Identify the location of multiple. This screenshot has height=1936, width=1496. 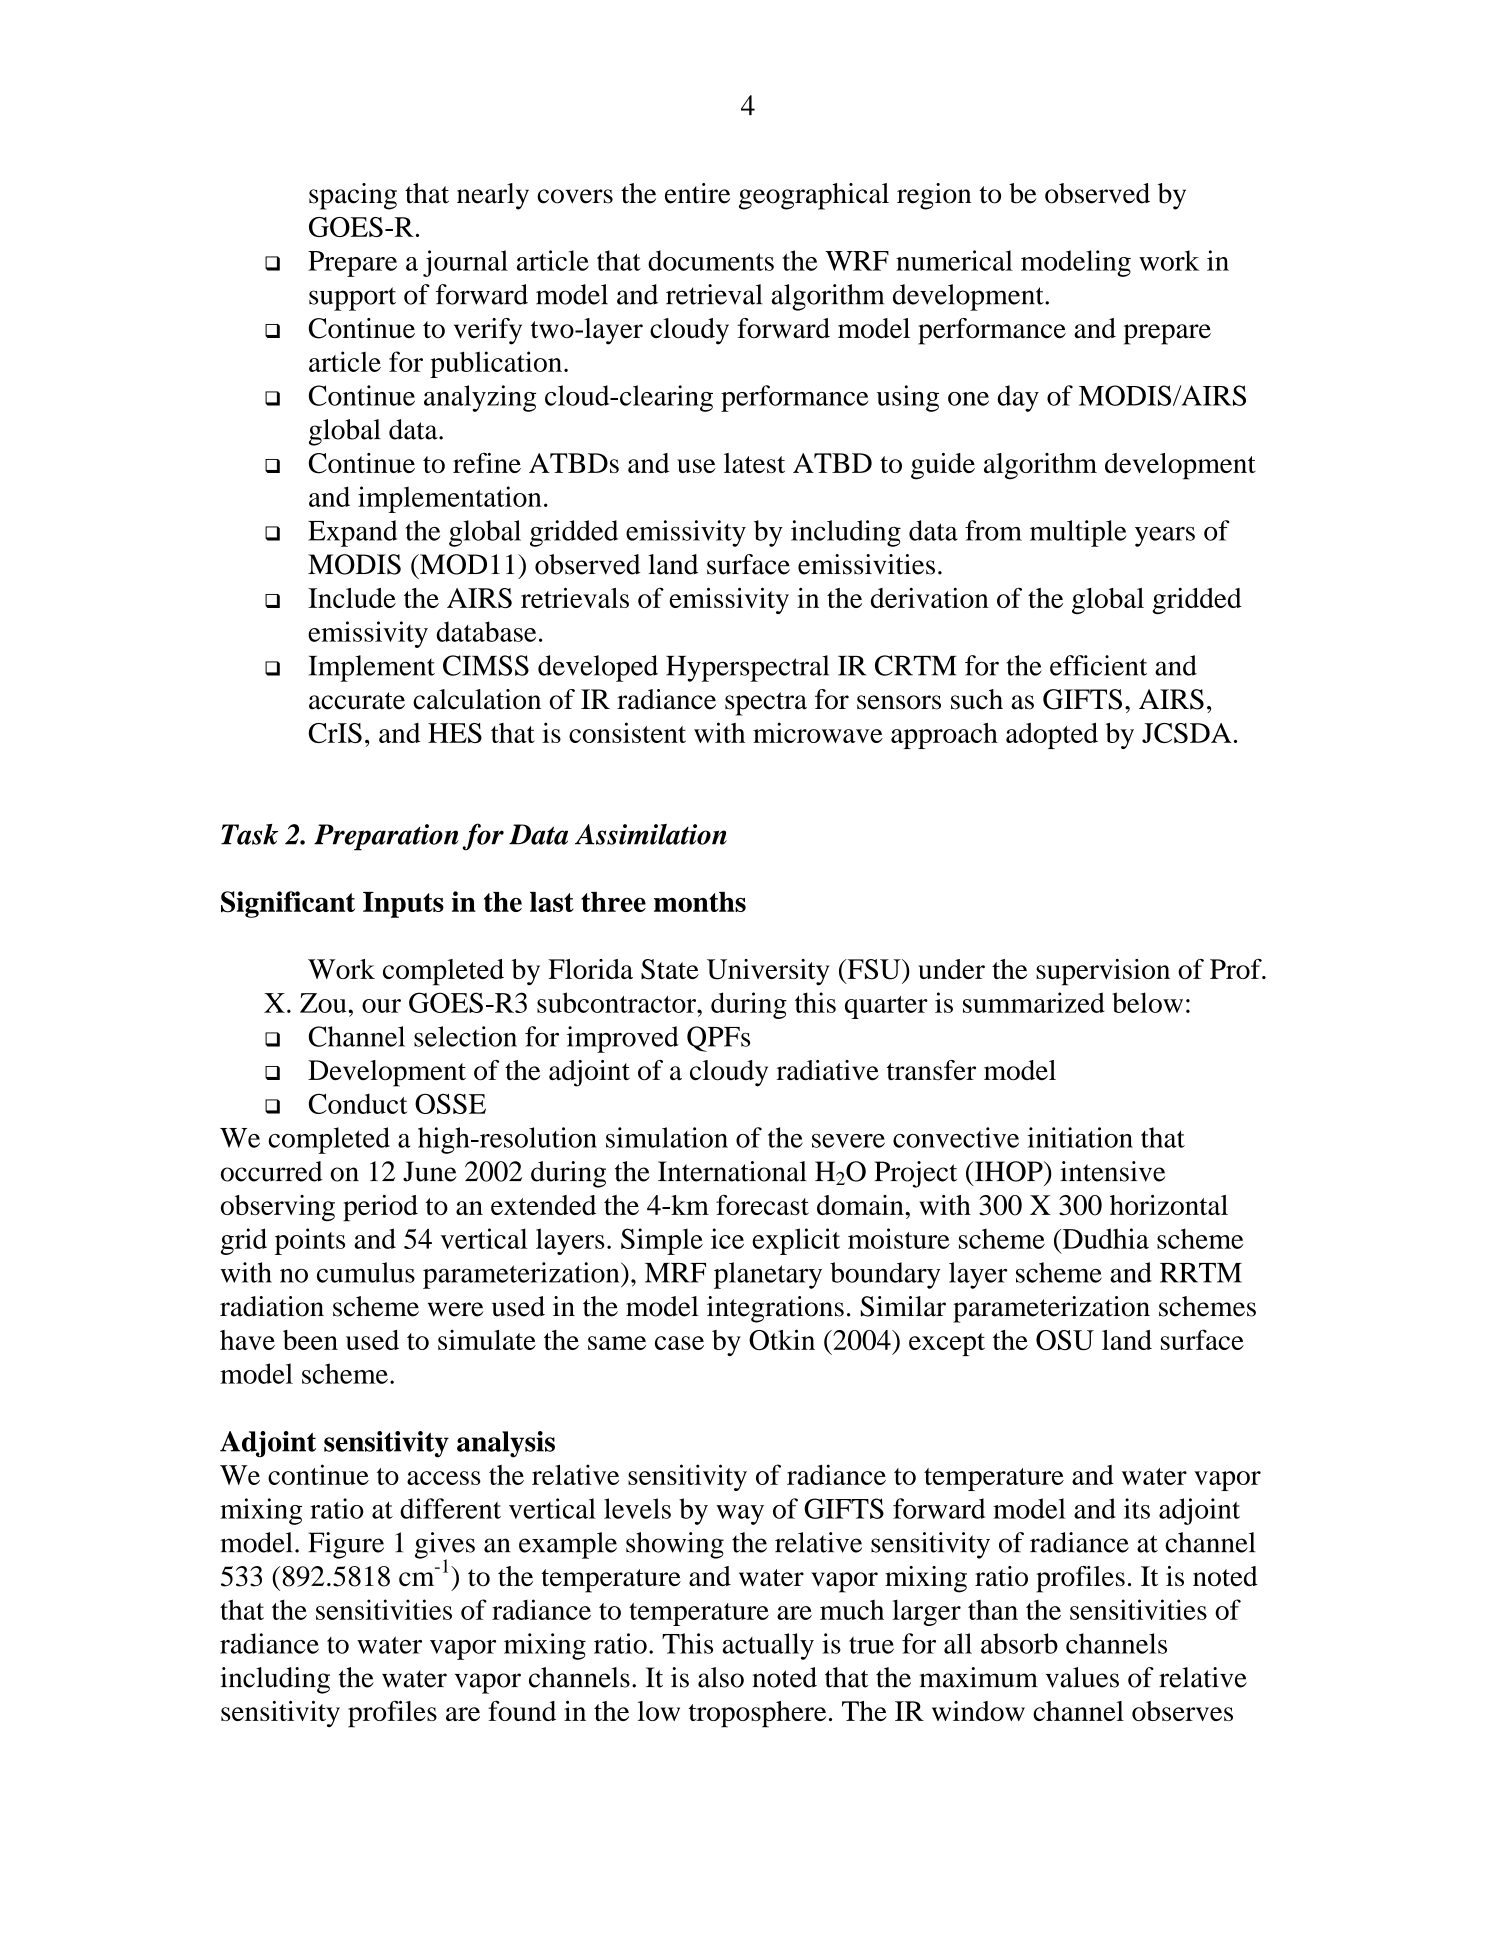
(1078, 533).
